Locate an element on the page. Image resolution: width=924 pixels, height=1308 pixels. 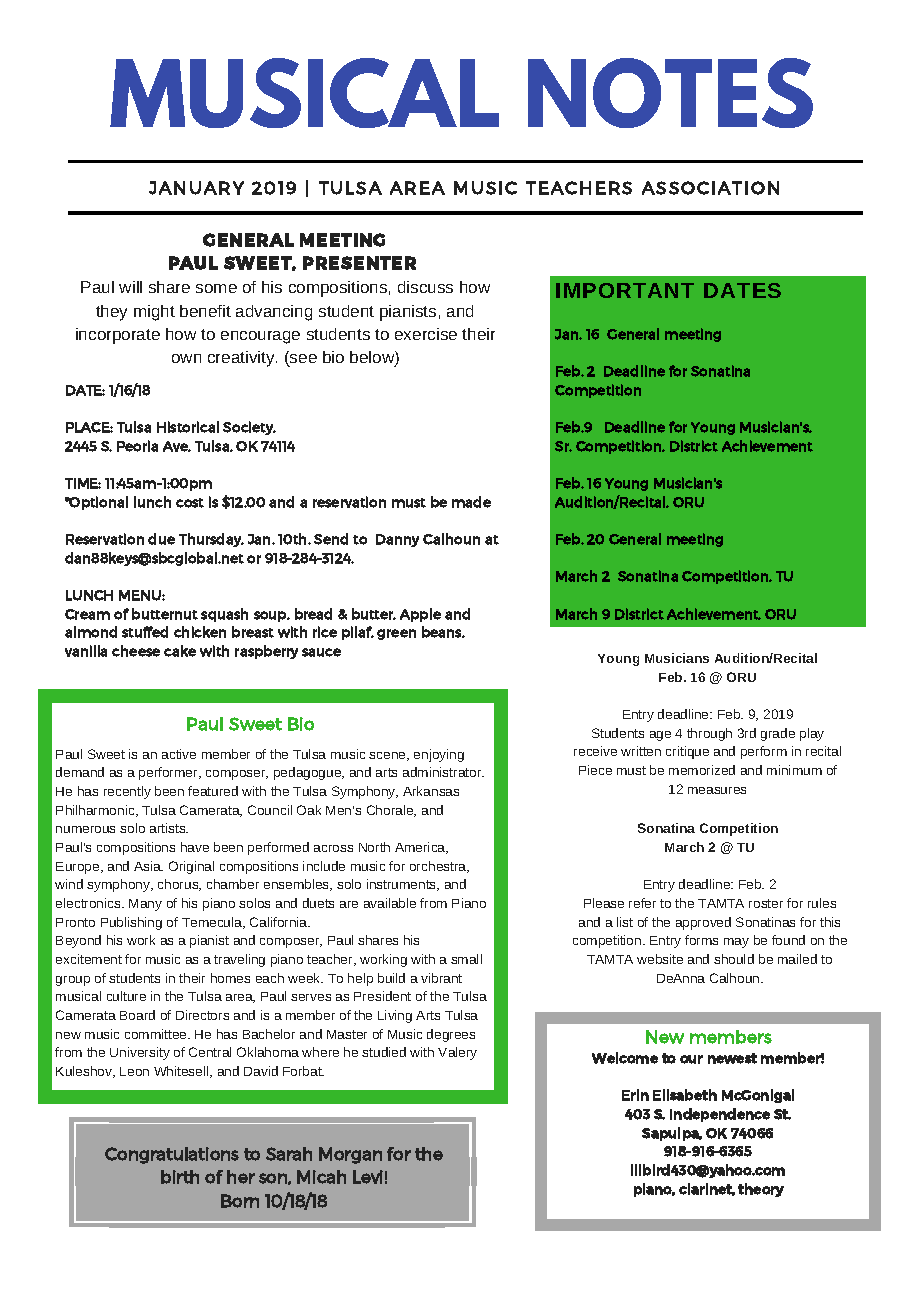
PRESENTER is located at coordinates (359, 263).
